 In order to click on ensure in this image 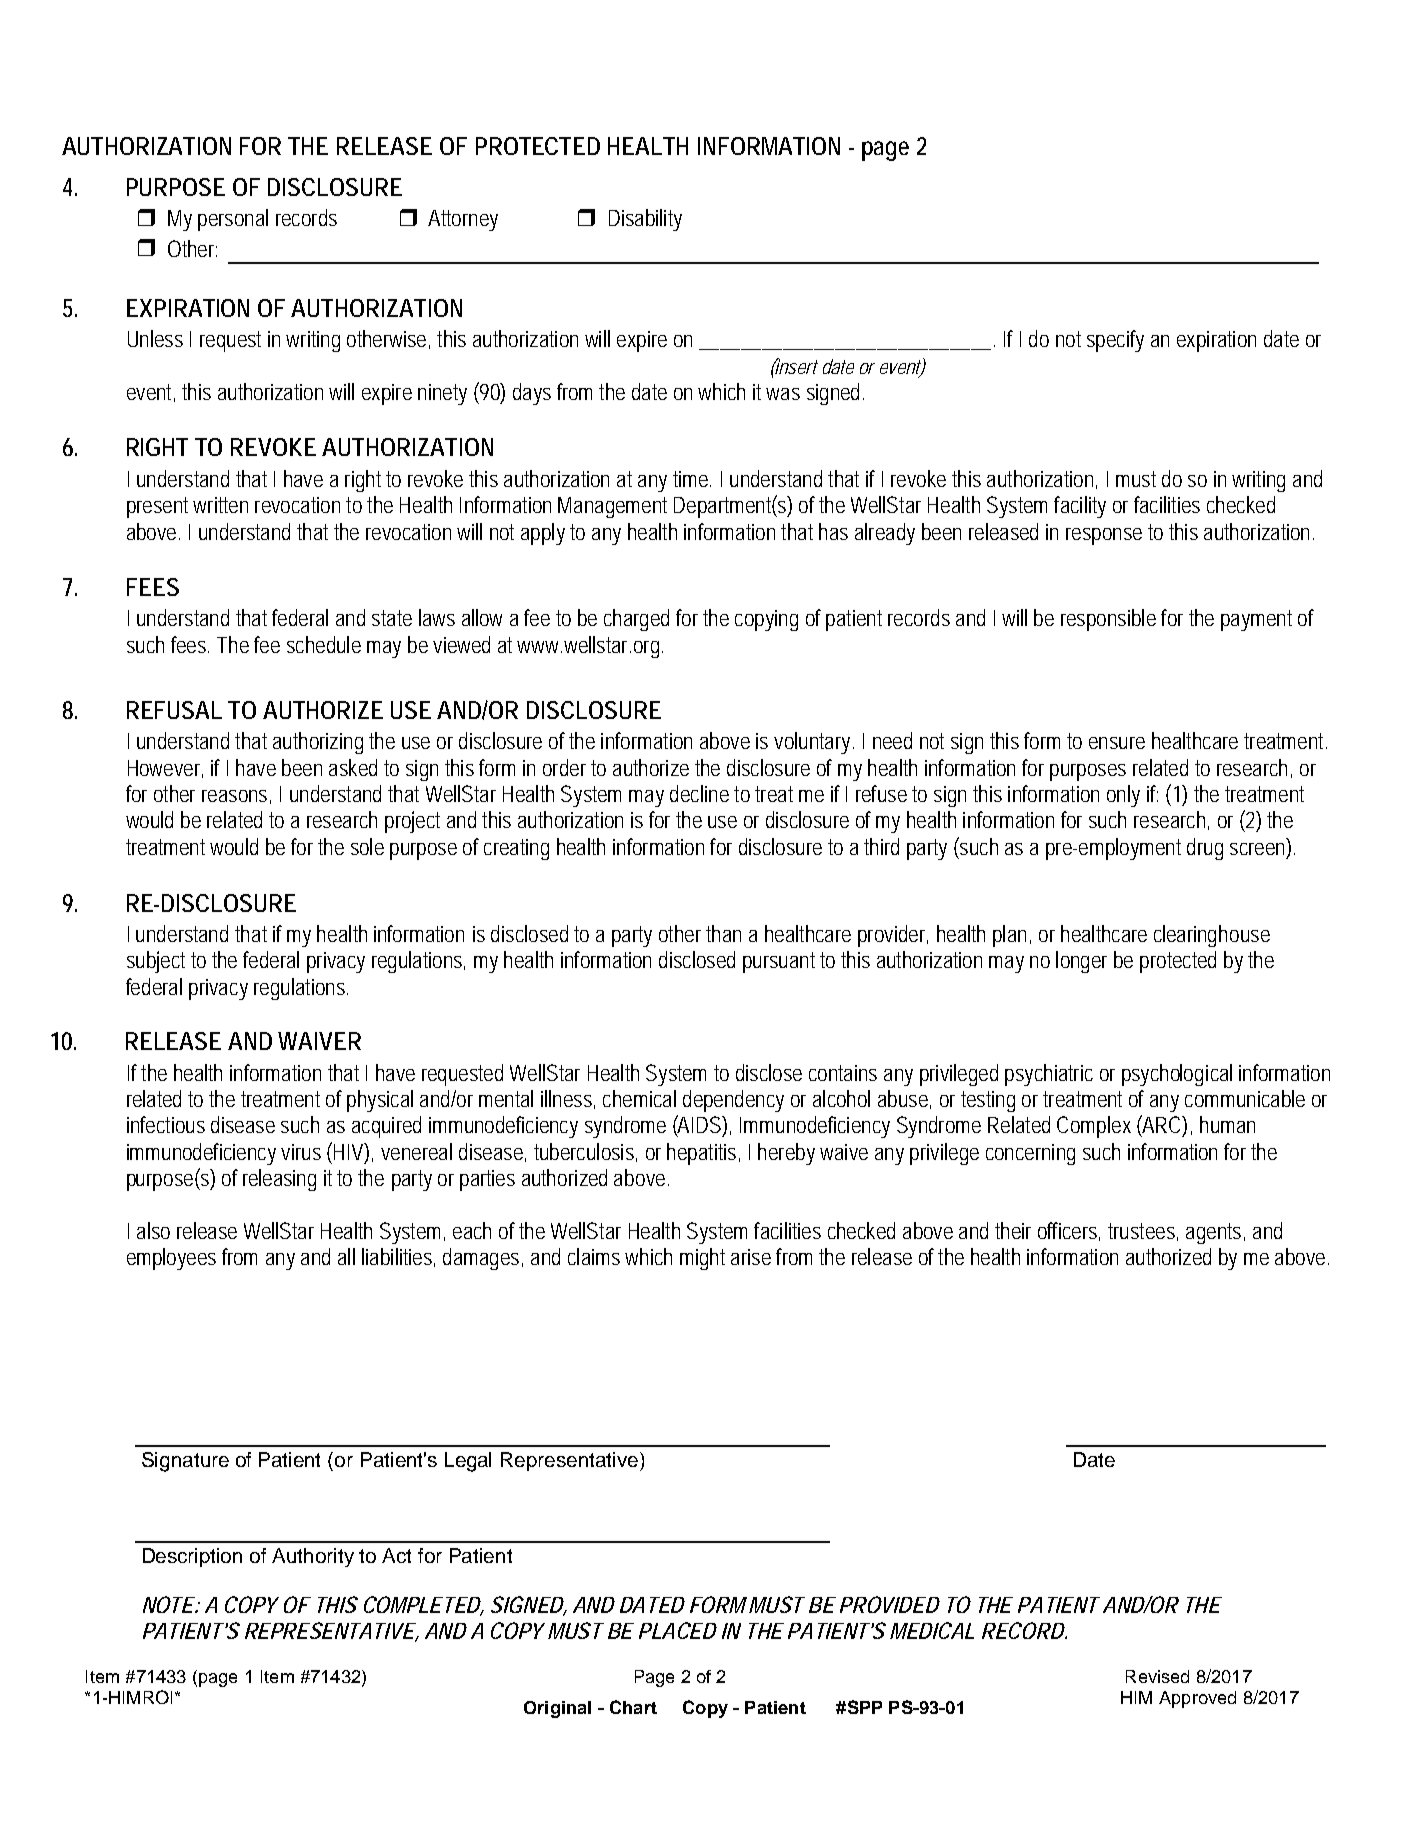, I will do `click(1117, 743)`.
